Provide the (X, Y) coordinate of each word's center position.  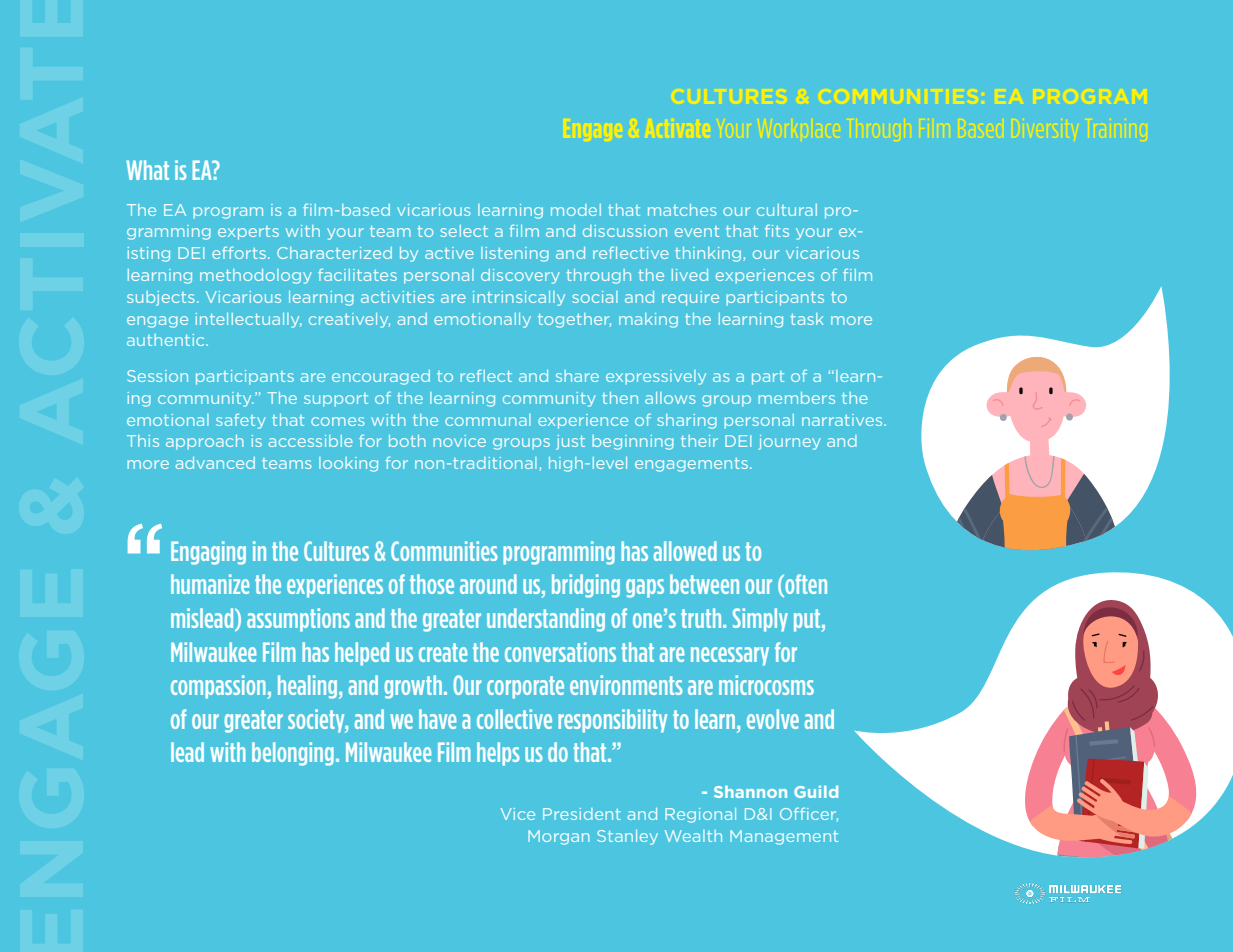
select (464, 231)
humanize (210, 584)
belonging (293, 754)
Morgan (559, 837)
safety (241, 421)
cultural (787, 210)
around (488, 584)
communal (488, 420)
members (796, 398)
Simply (760, 620)
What (148, 170)
